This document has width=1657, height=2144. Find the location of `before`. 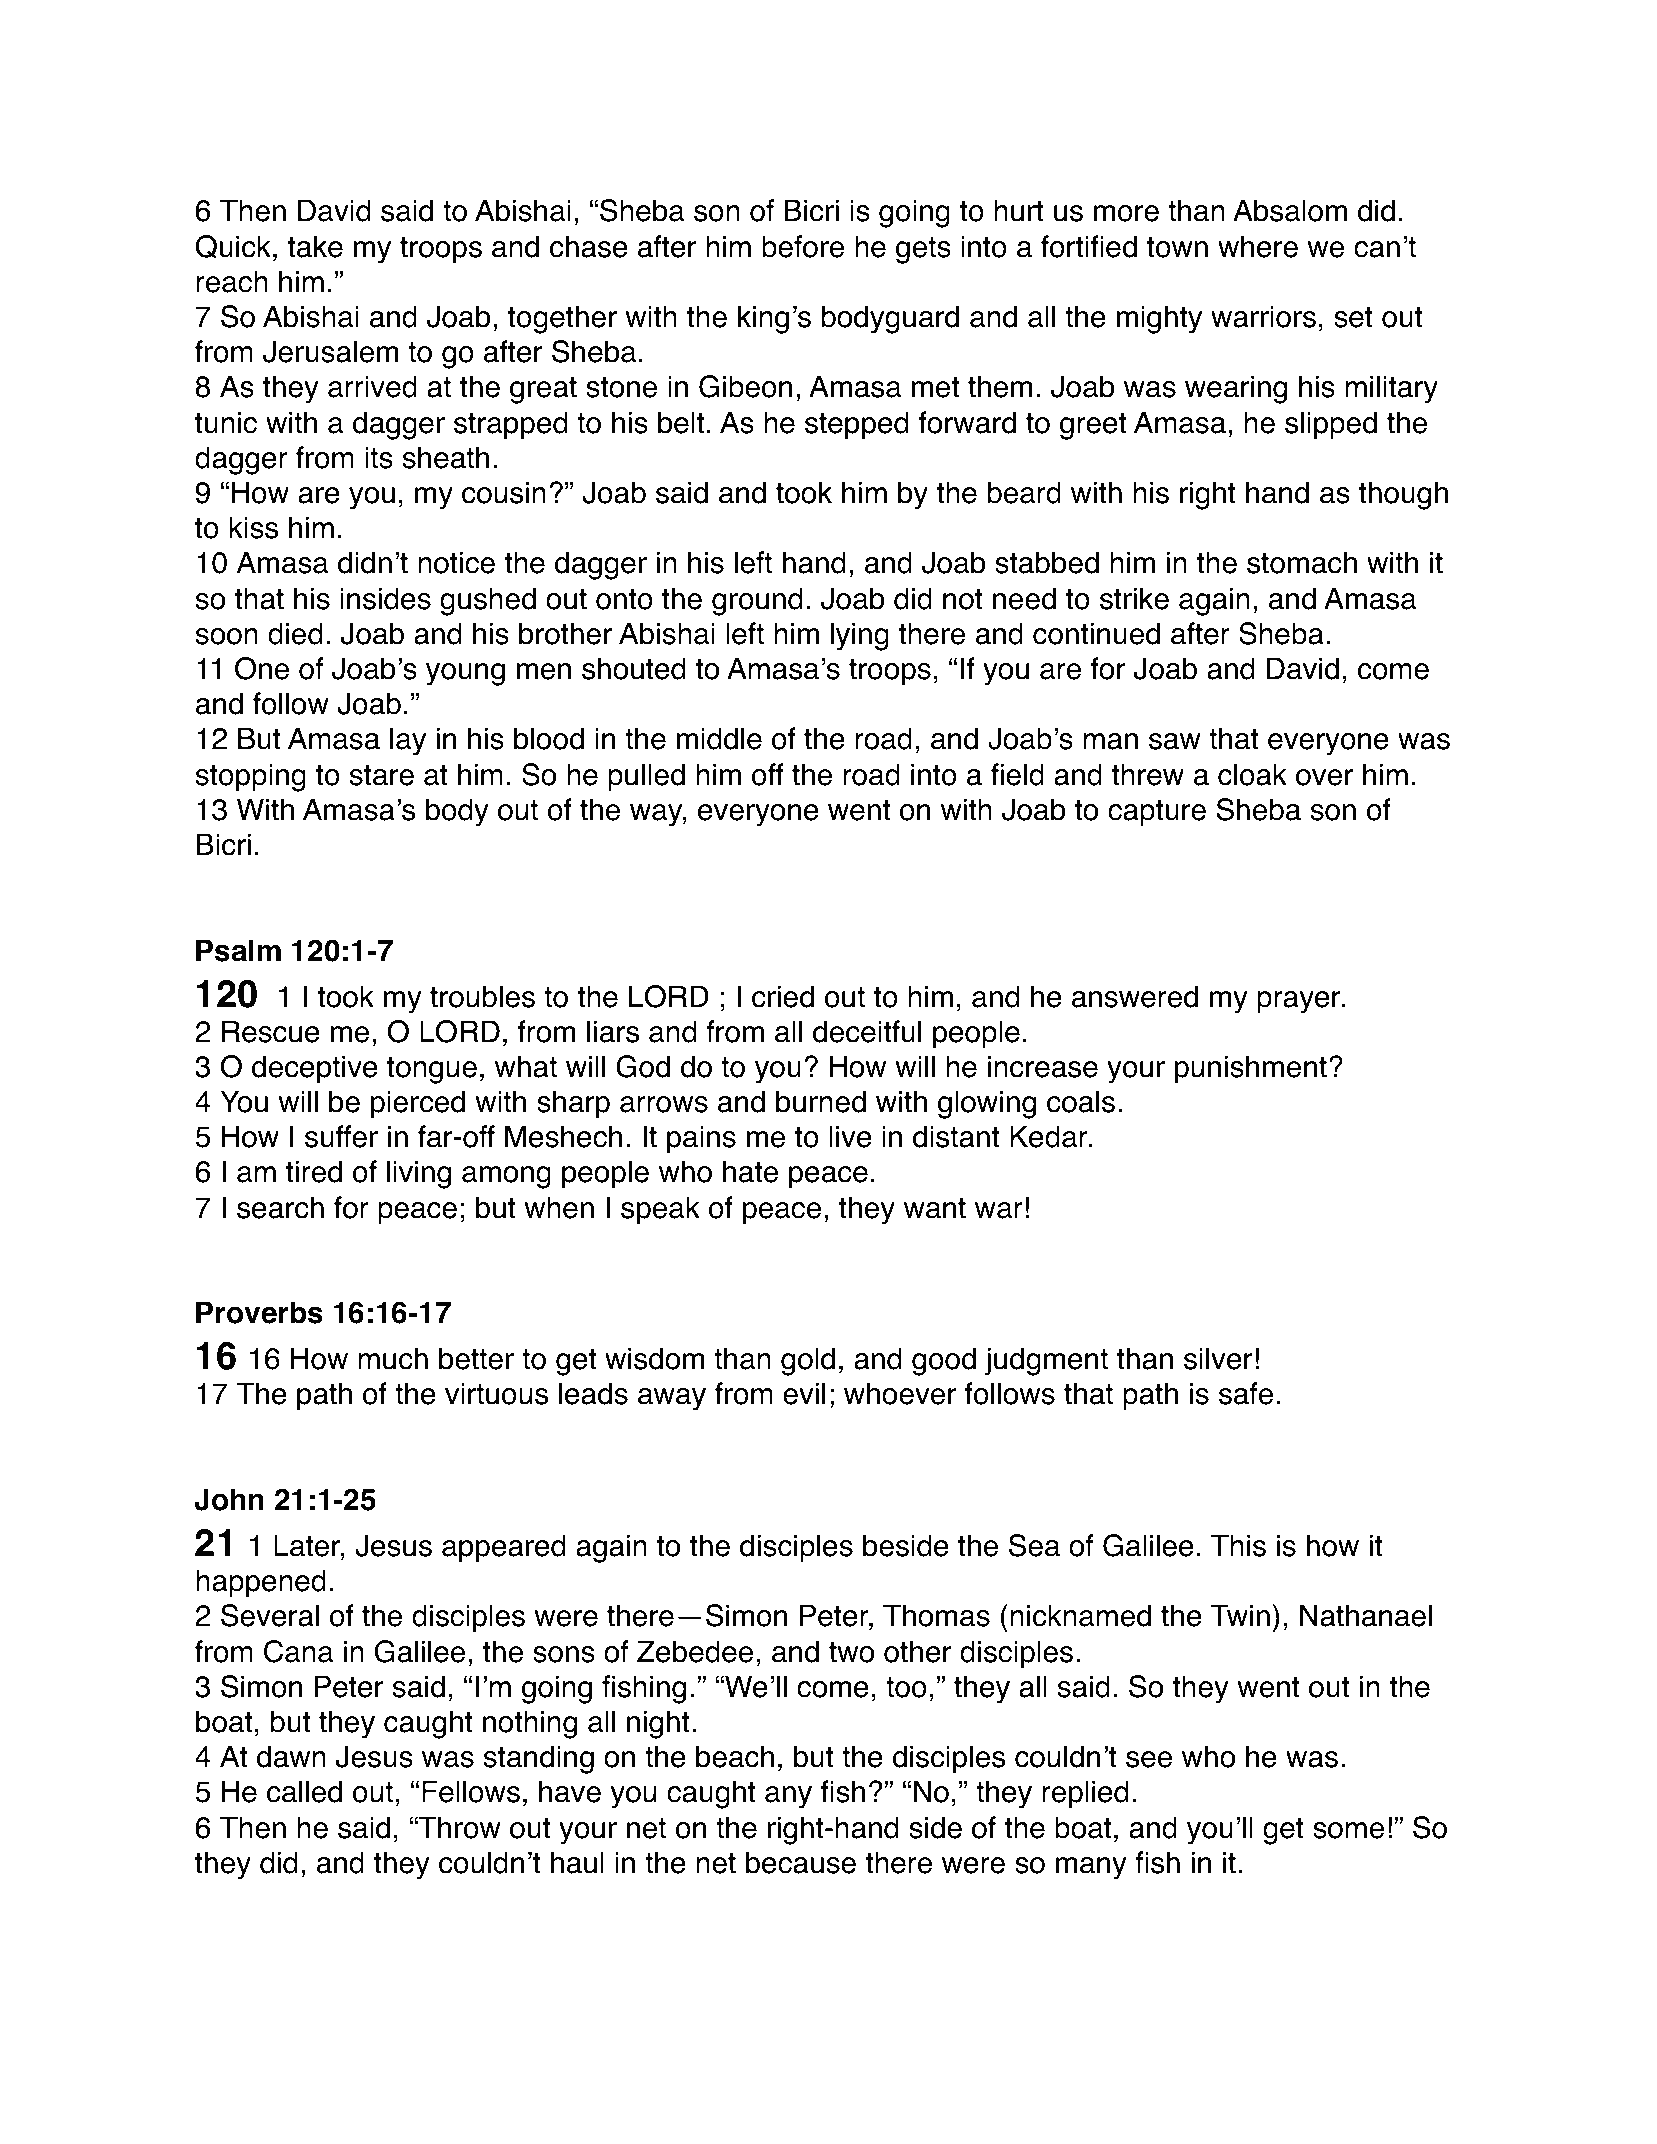

before is located at coordinates (803, 246).
